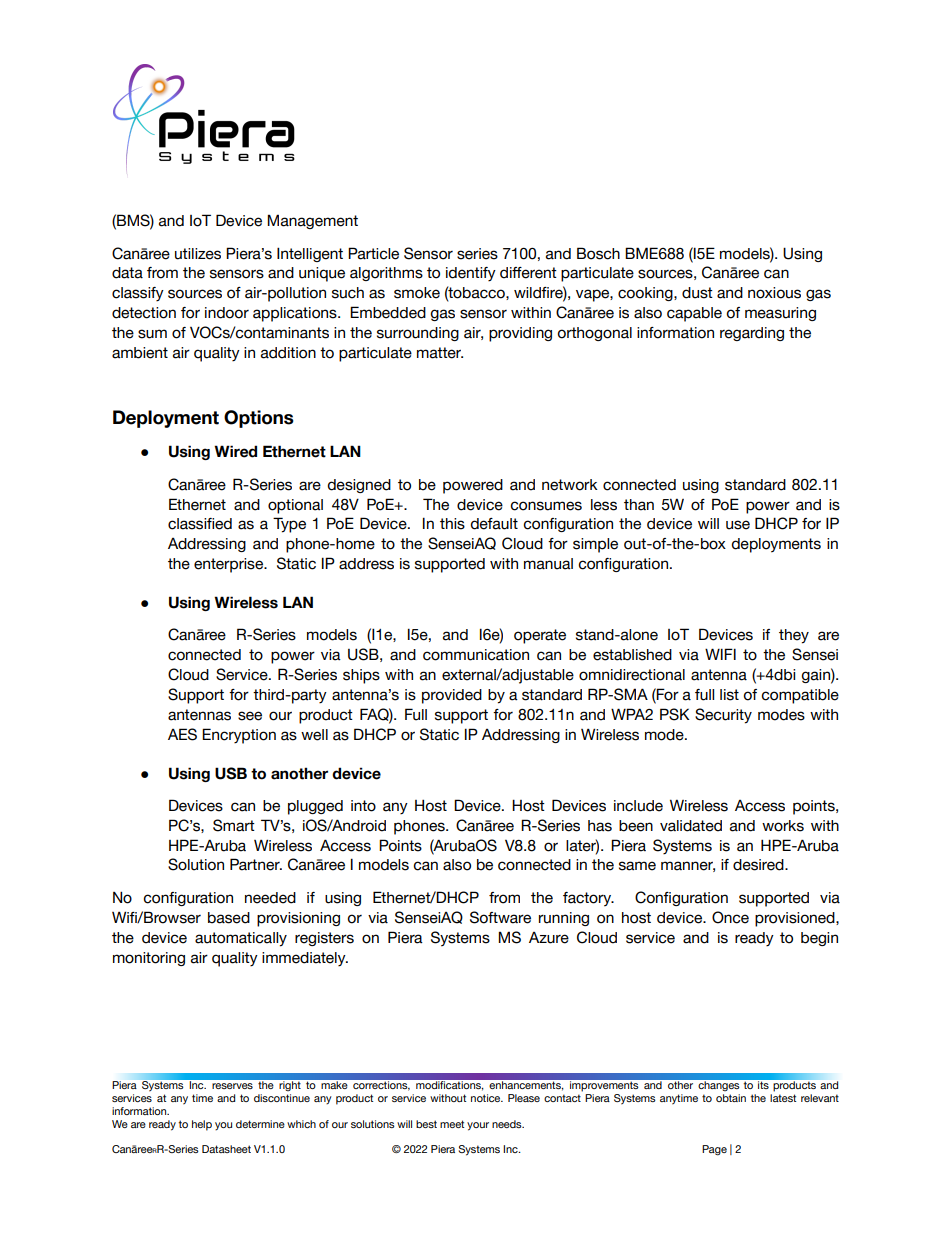  Describe the element at coordinates (494, 524) in the screenshot. I see `default` at that location.
